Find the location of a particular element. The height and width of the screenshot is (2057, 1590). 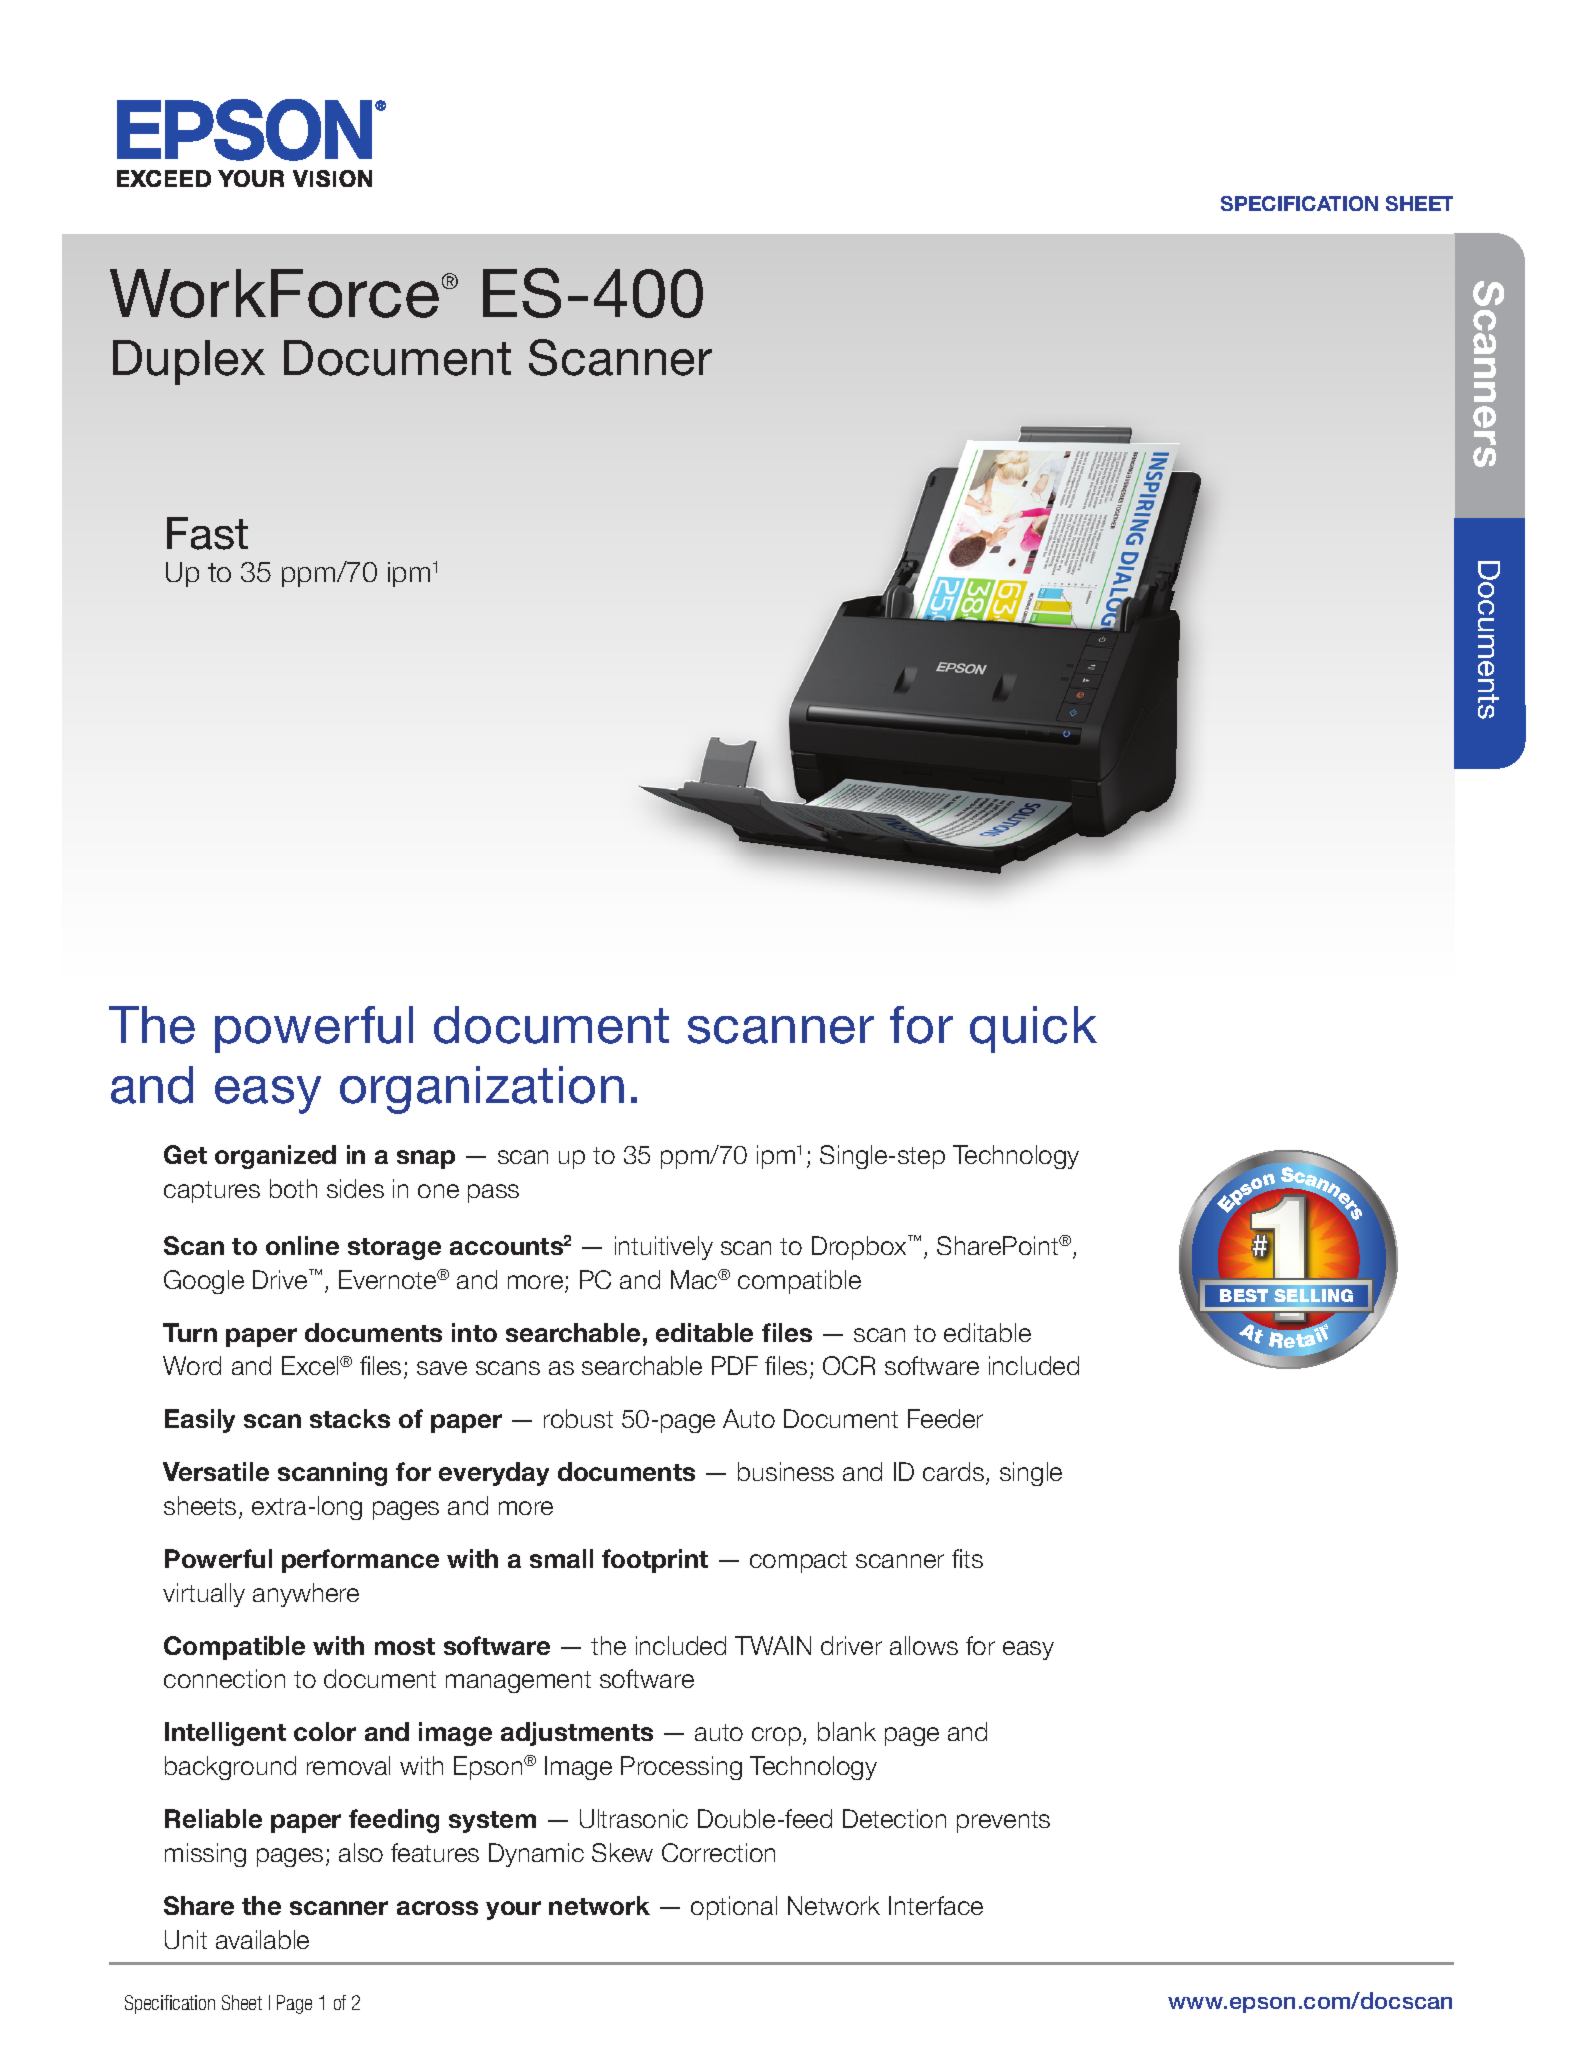

quick is located at coordinates (1033, 1029).
